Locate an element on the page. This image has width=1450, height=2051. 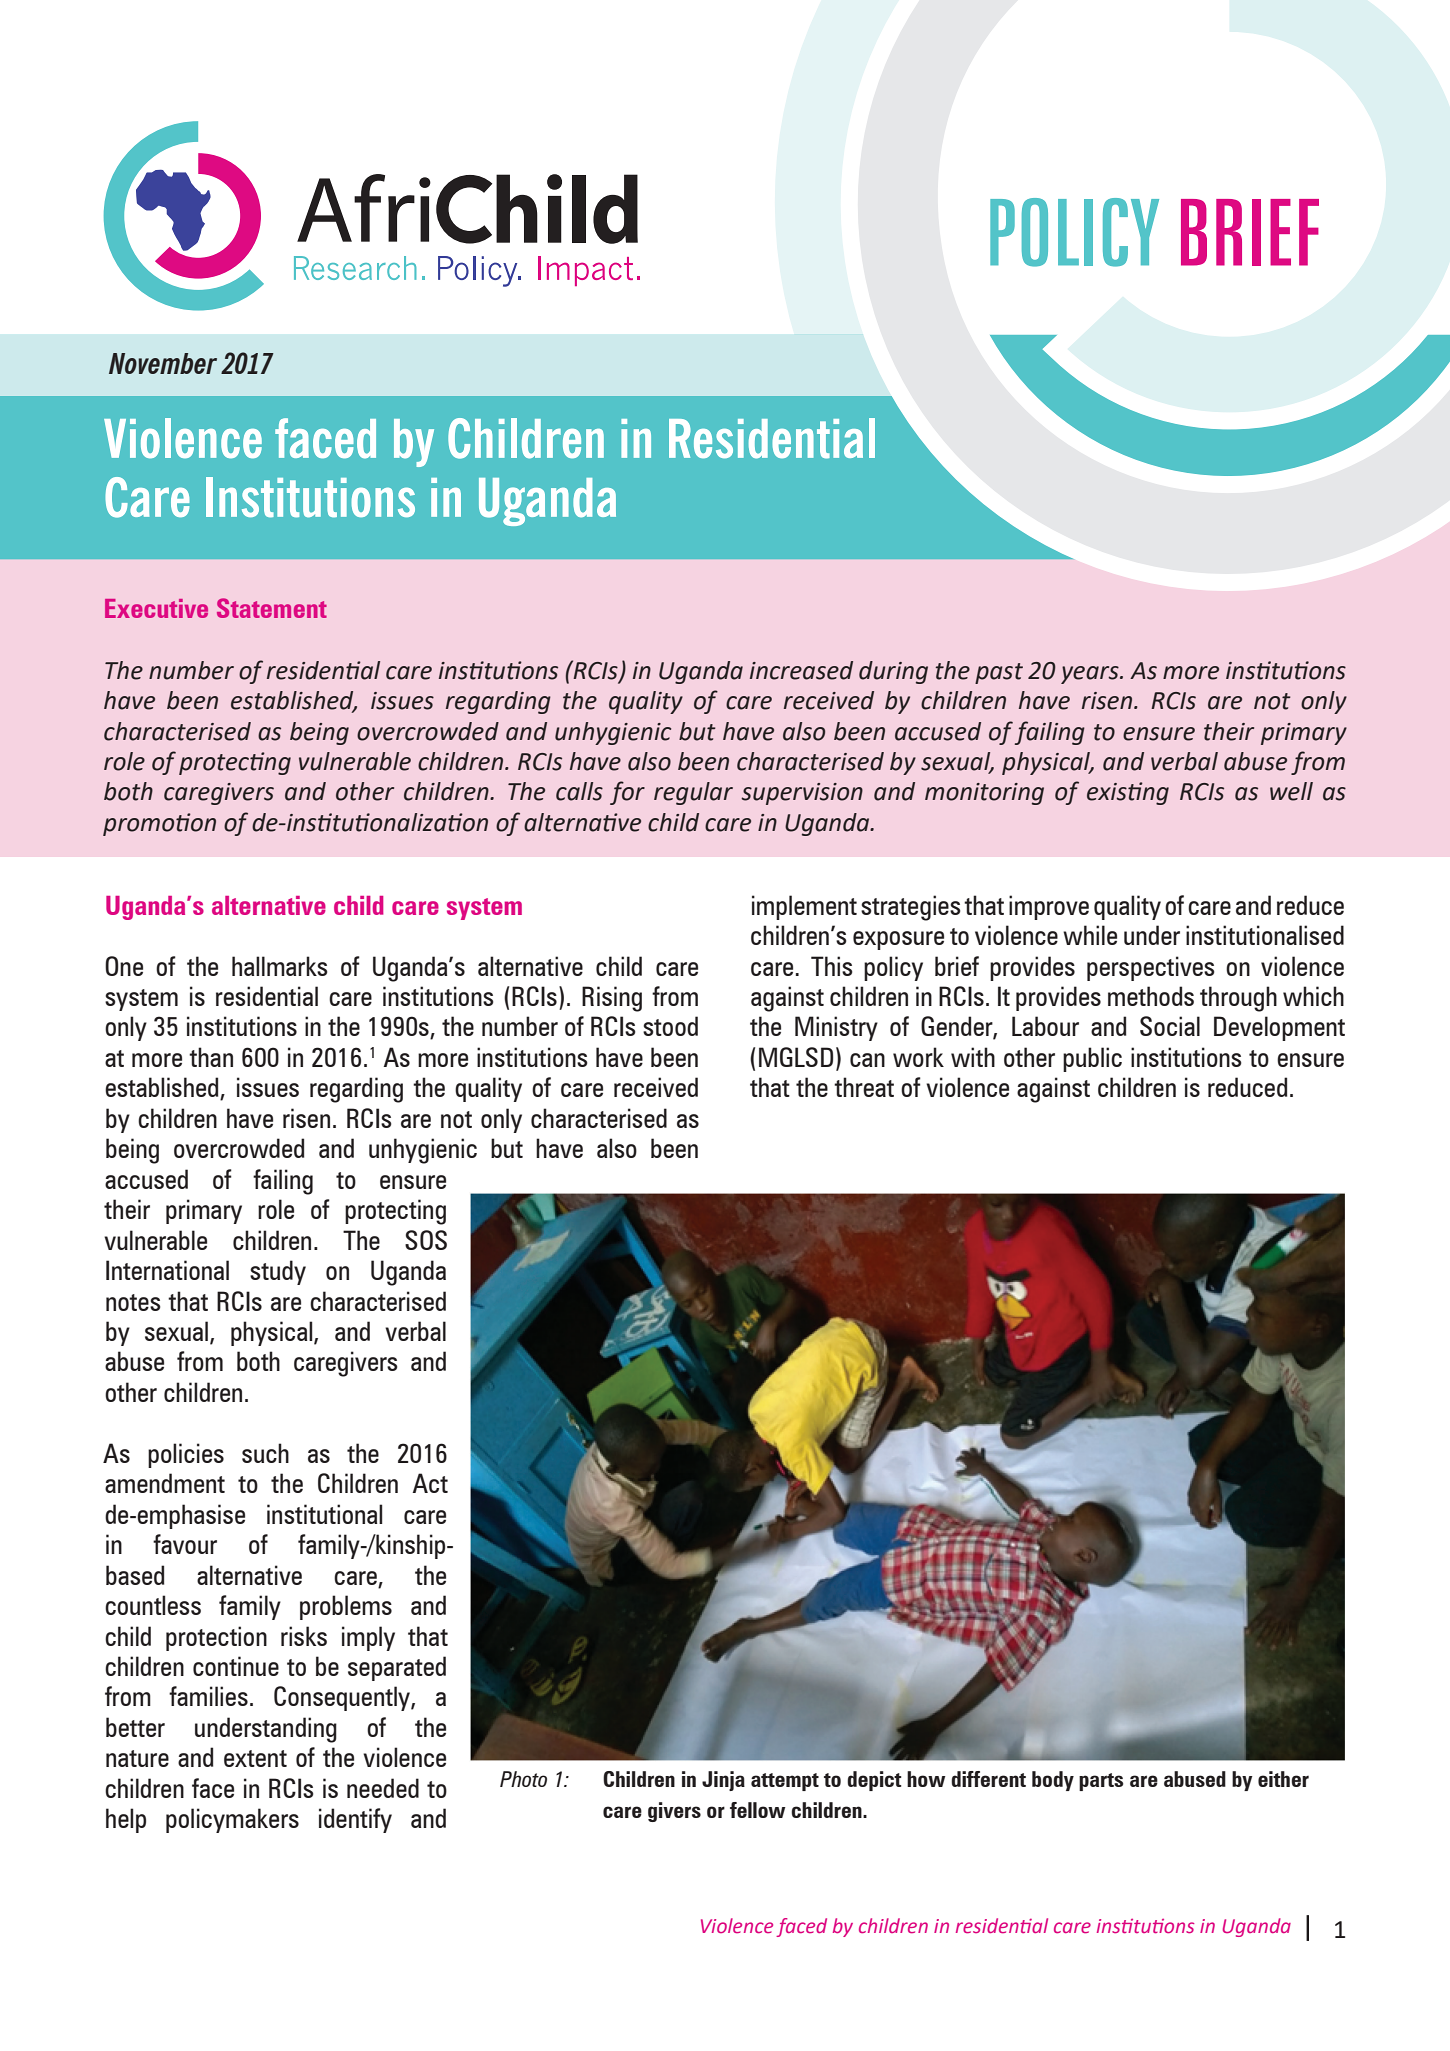
public is located at coordinates (1092, 1059).
